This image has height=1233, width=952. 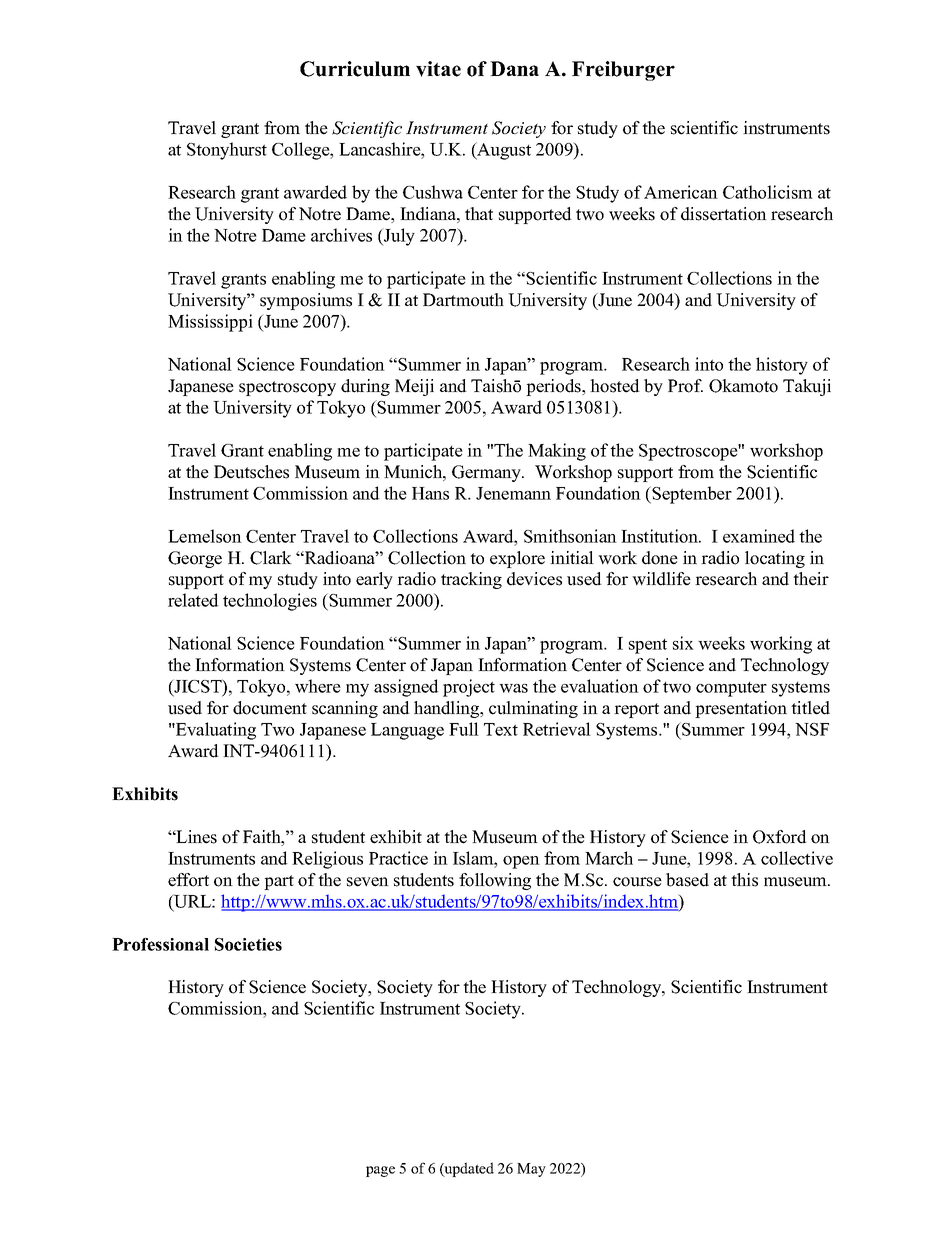 What do you see at coordinates (768, 192) in the image?
I see `Catholicism` at bounding box center [768, 192].
